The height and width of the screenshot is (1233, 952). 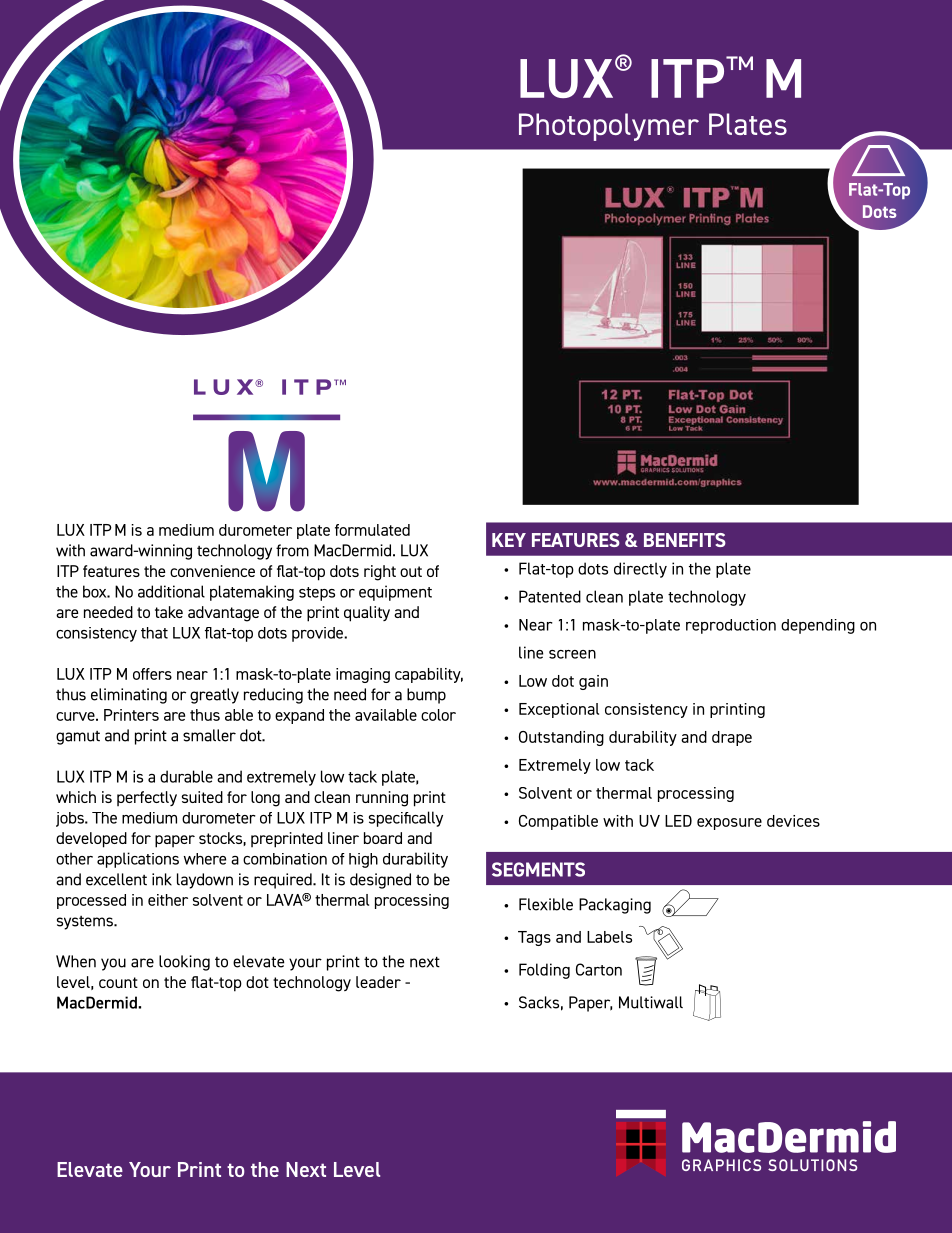 What do you see at coordinates (209, 735) in the screenshot?
I see `smaller` at bounding box center [209, 735].
